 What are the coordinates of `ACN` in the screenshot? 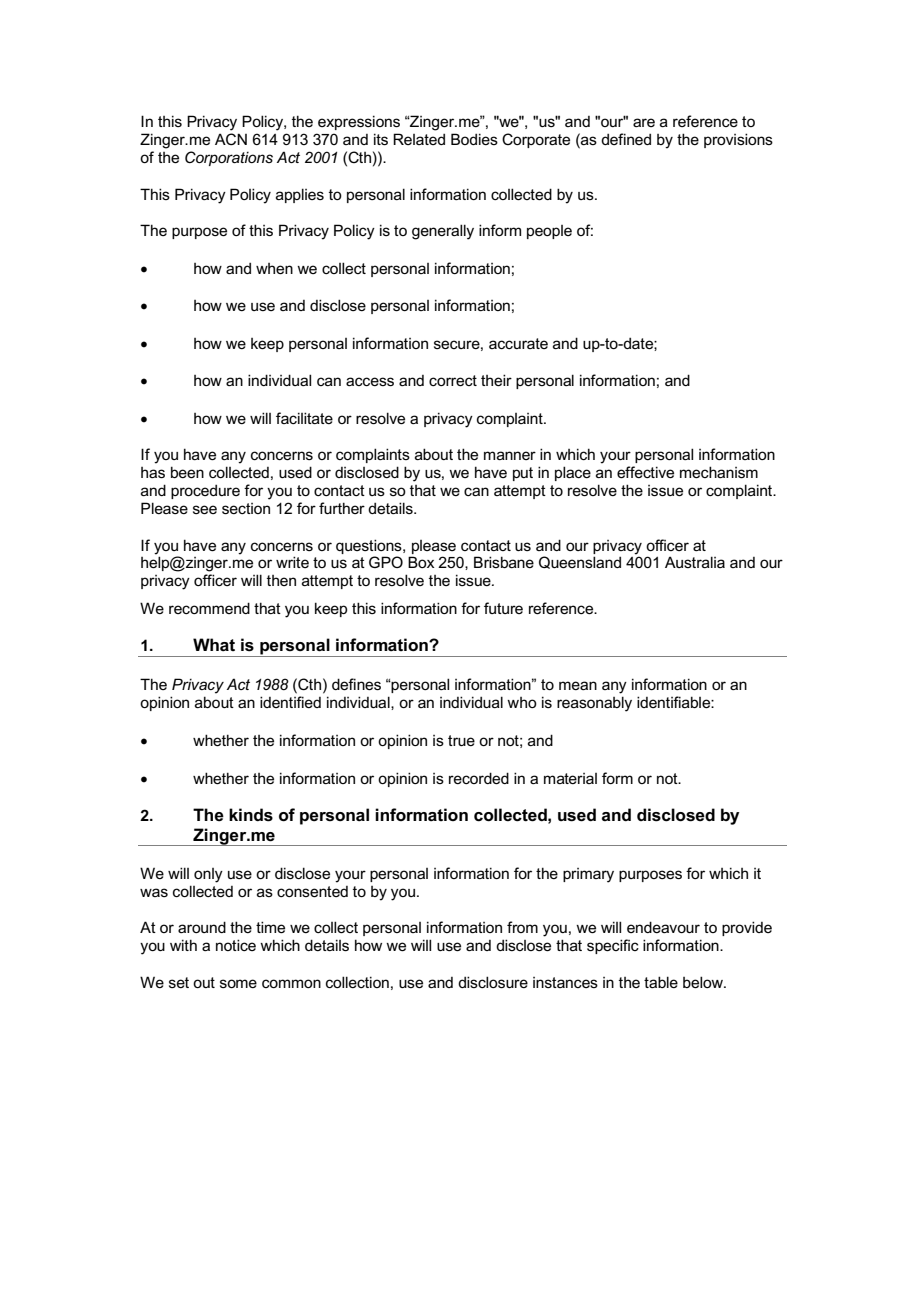 It's located at (231, 139).
